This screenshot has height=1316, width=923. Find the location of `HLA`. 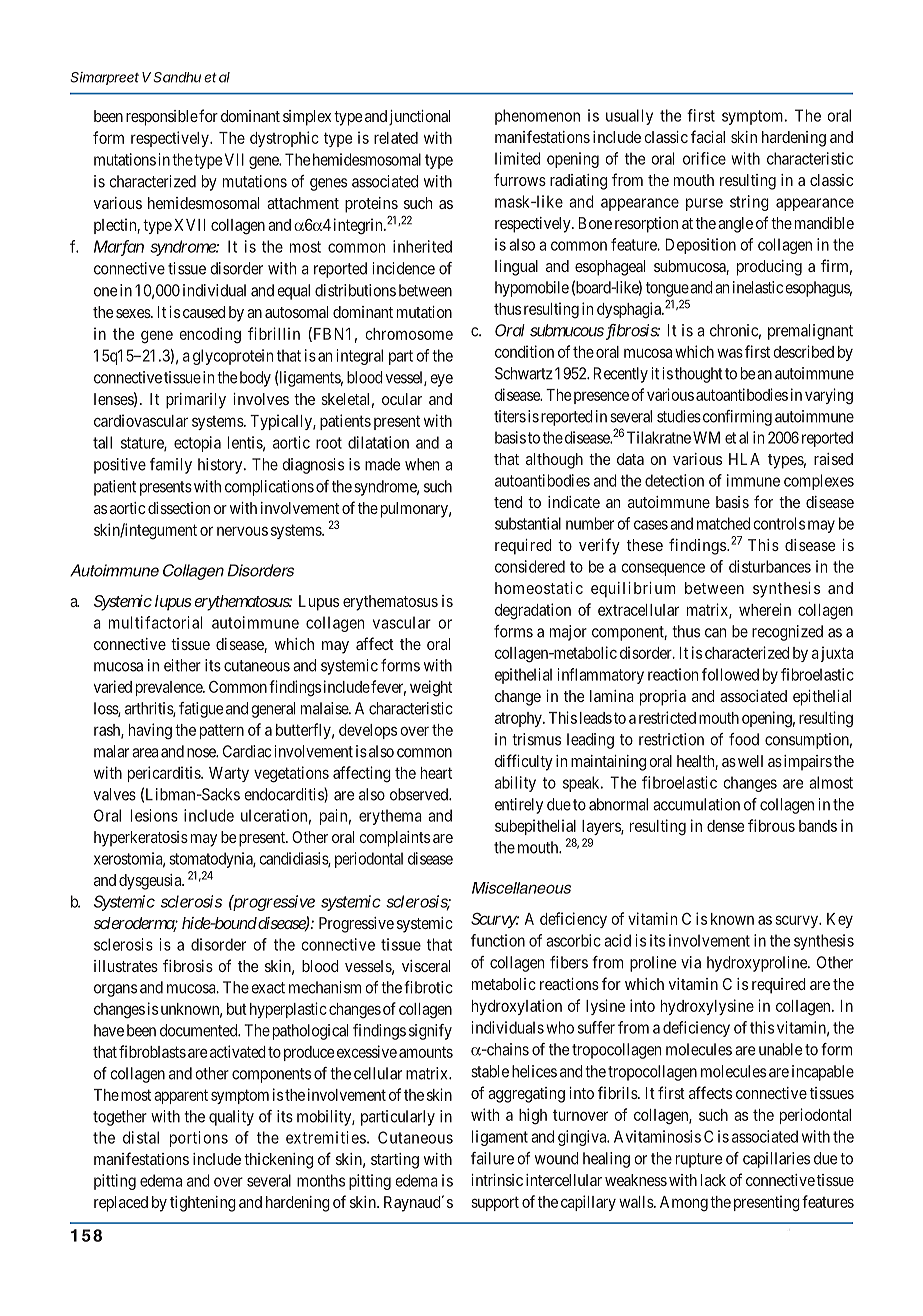

HLA is located at coordinates (744, 459).
